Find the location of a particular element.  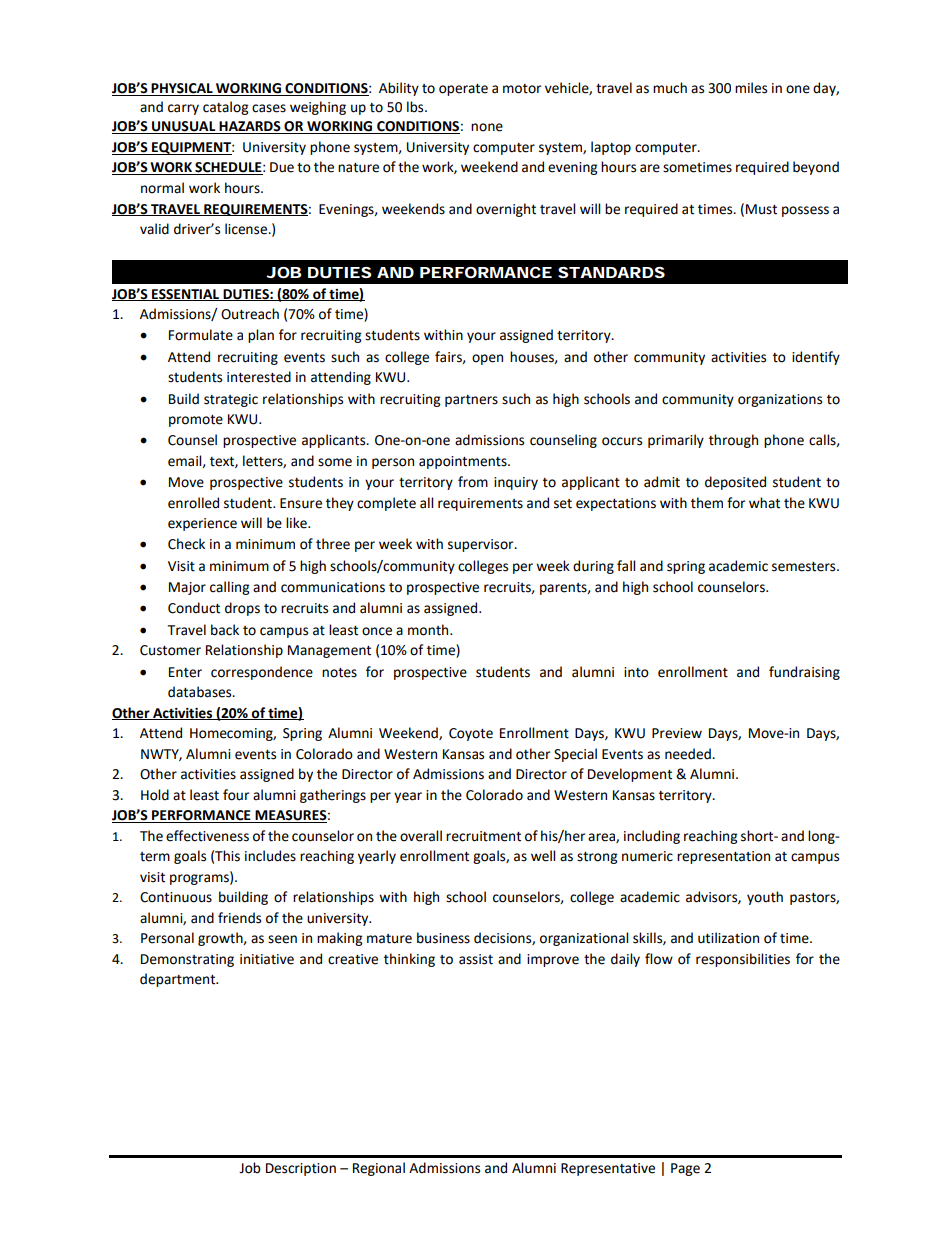

Outreach is located at coordinates (250, 314).
